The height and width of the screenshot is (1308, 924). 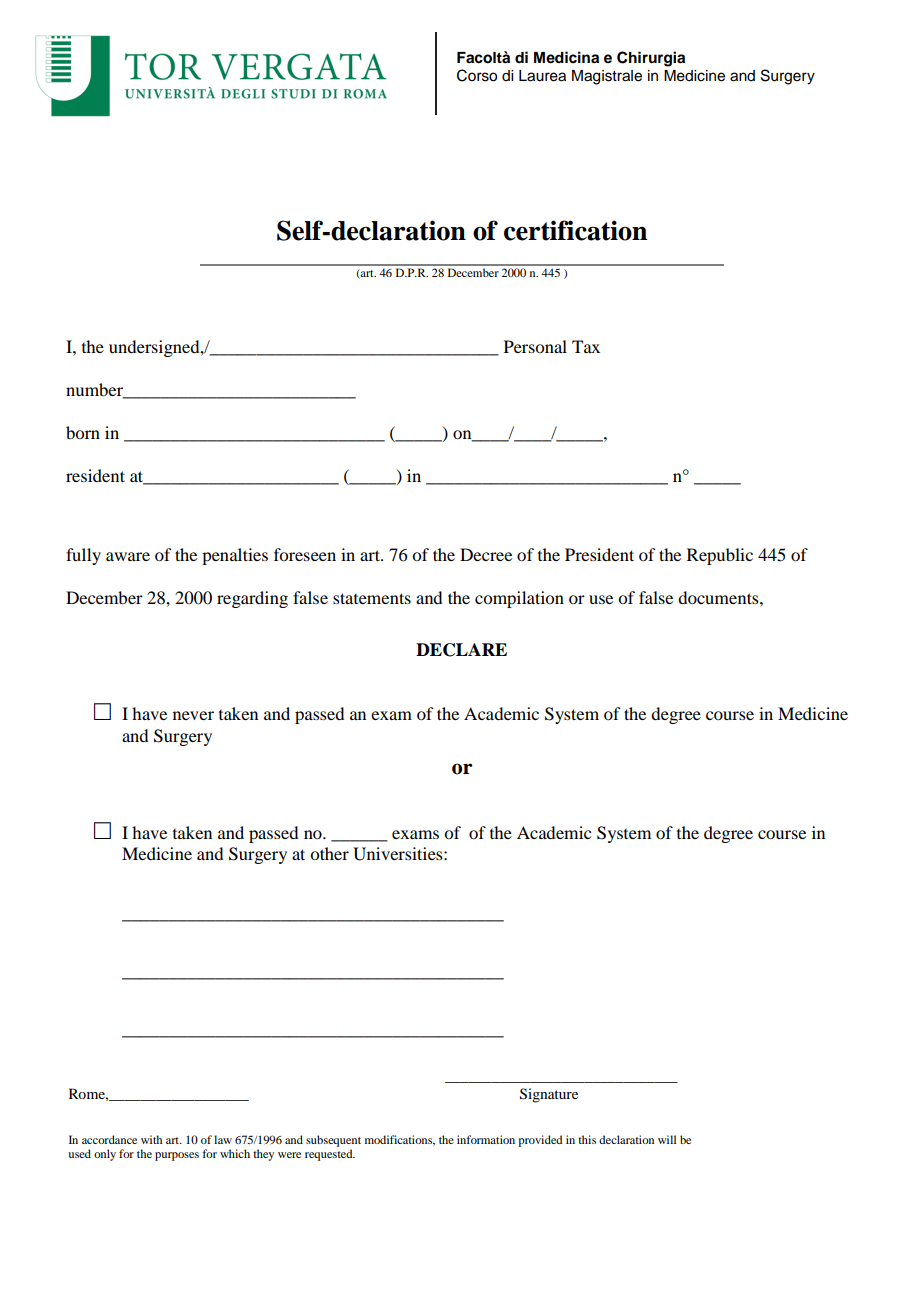 What do you see at coordinates (667, 1139) in the screenshot?
I see `will` at bounding box center [667, 1139].
